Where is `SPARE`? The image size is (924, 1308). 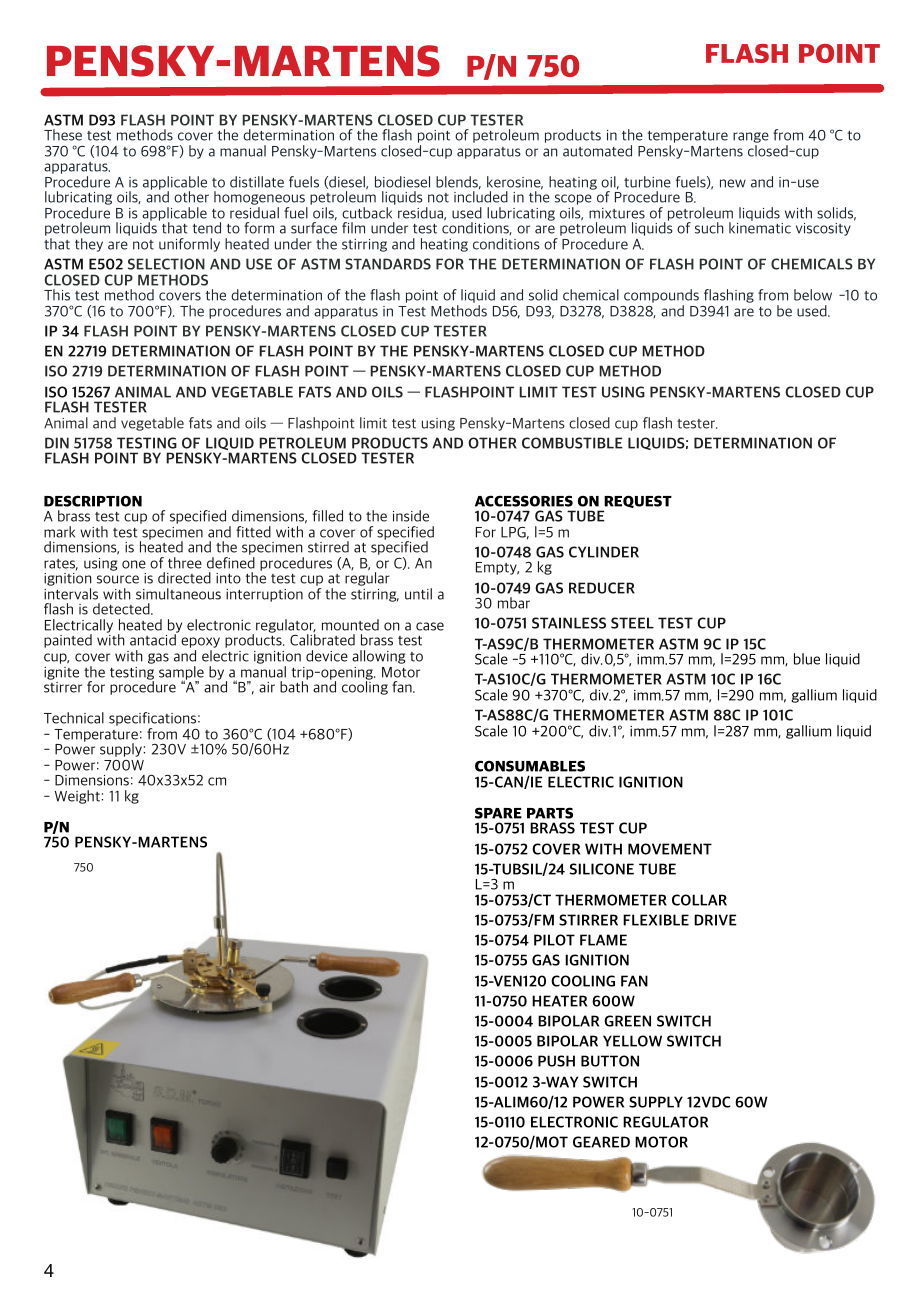
SPARE is located at coordinates (498, 813).
